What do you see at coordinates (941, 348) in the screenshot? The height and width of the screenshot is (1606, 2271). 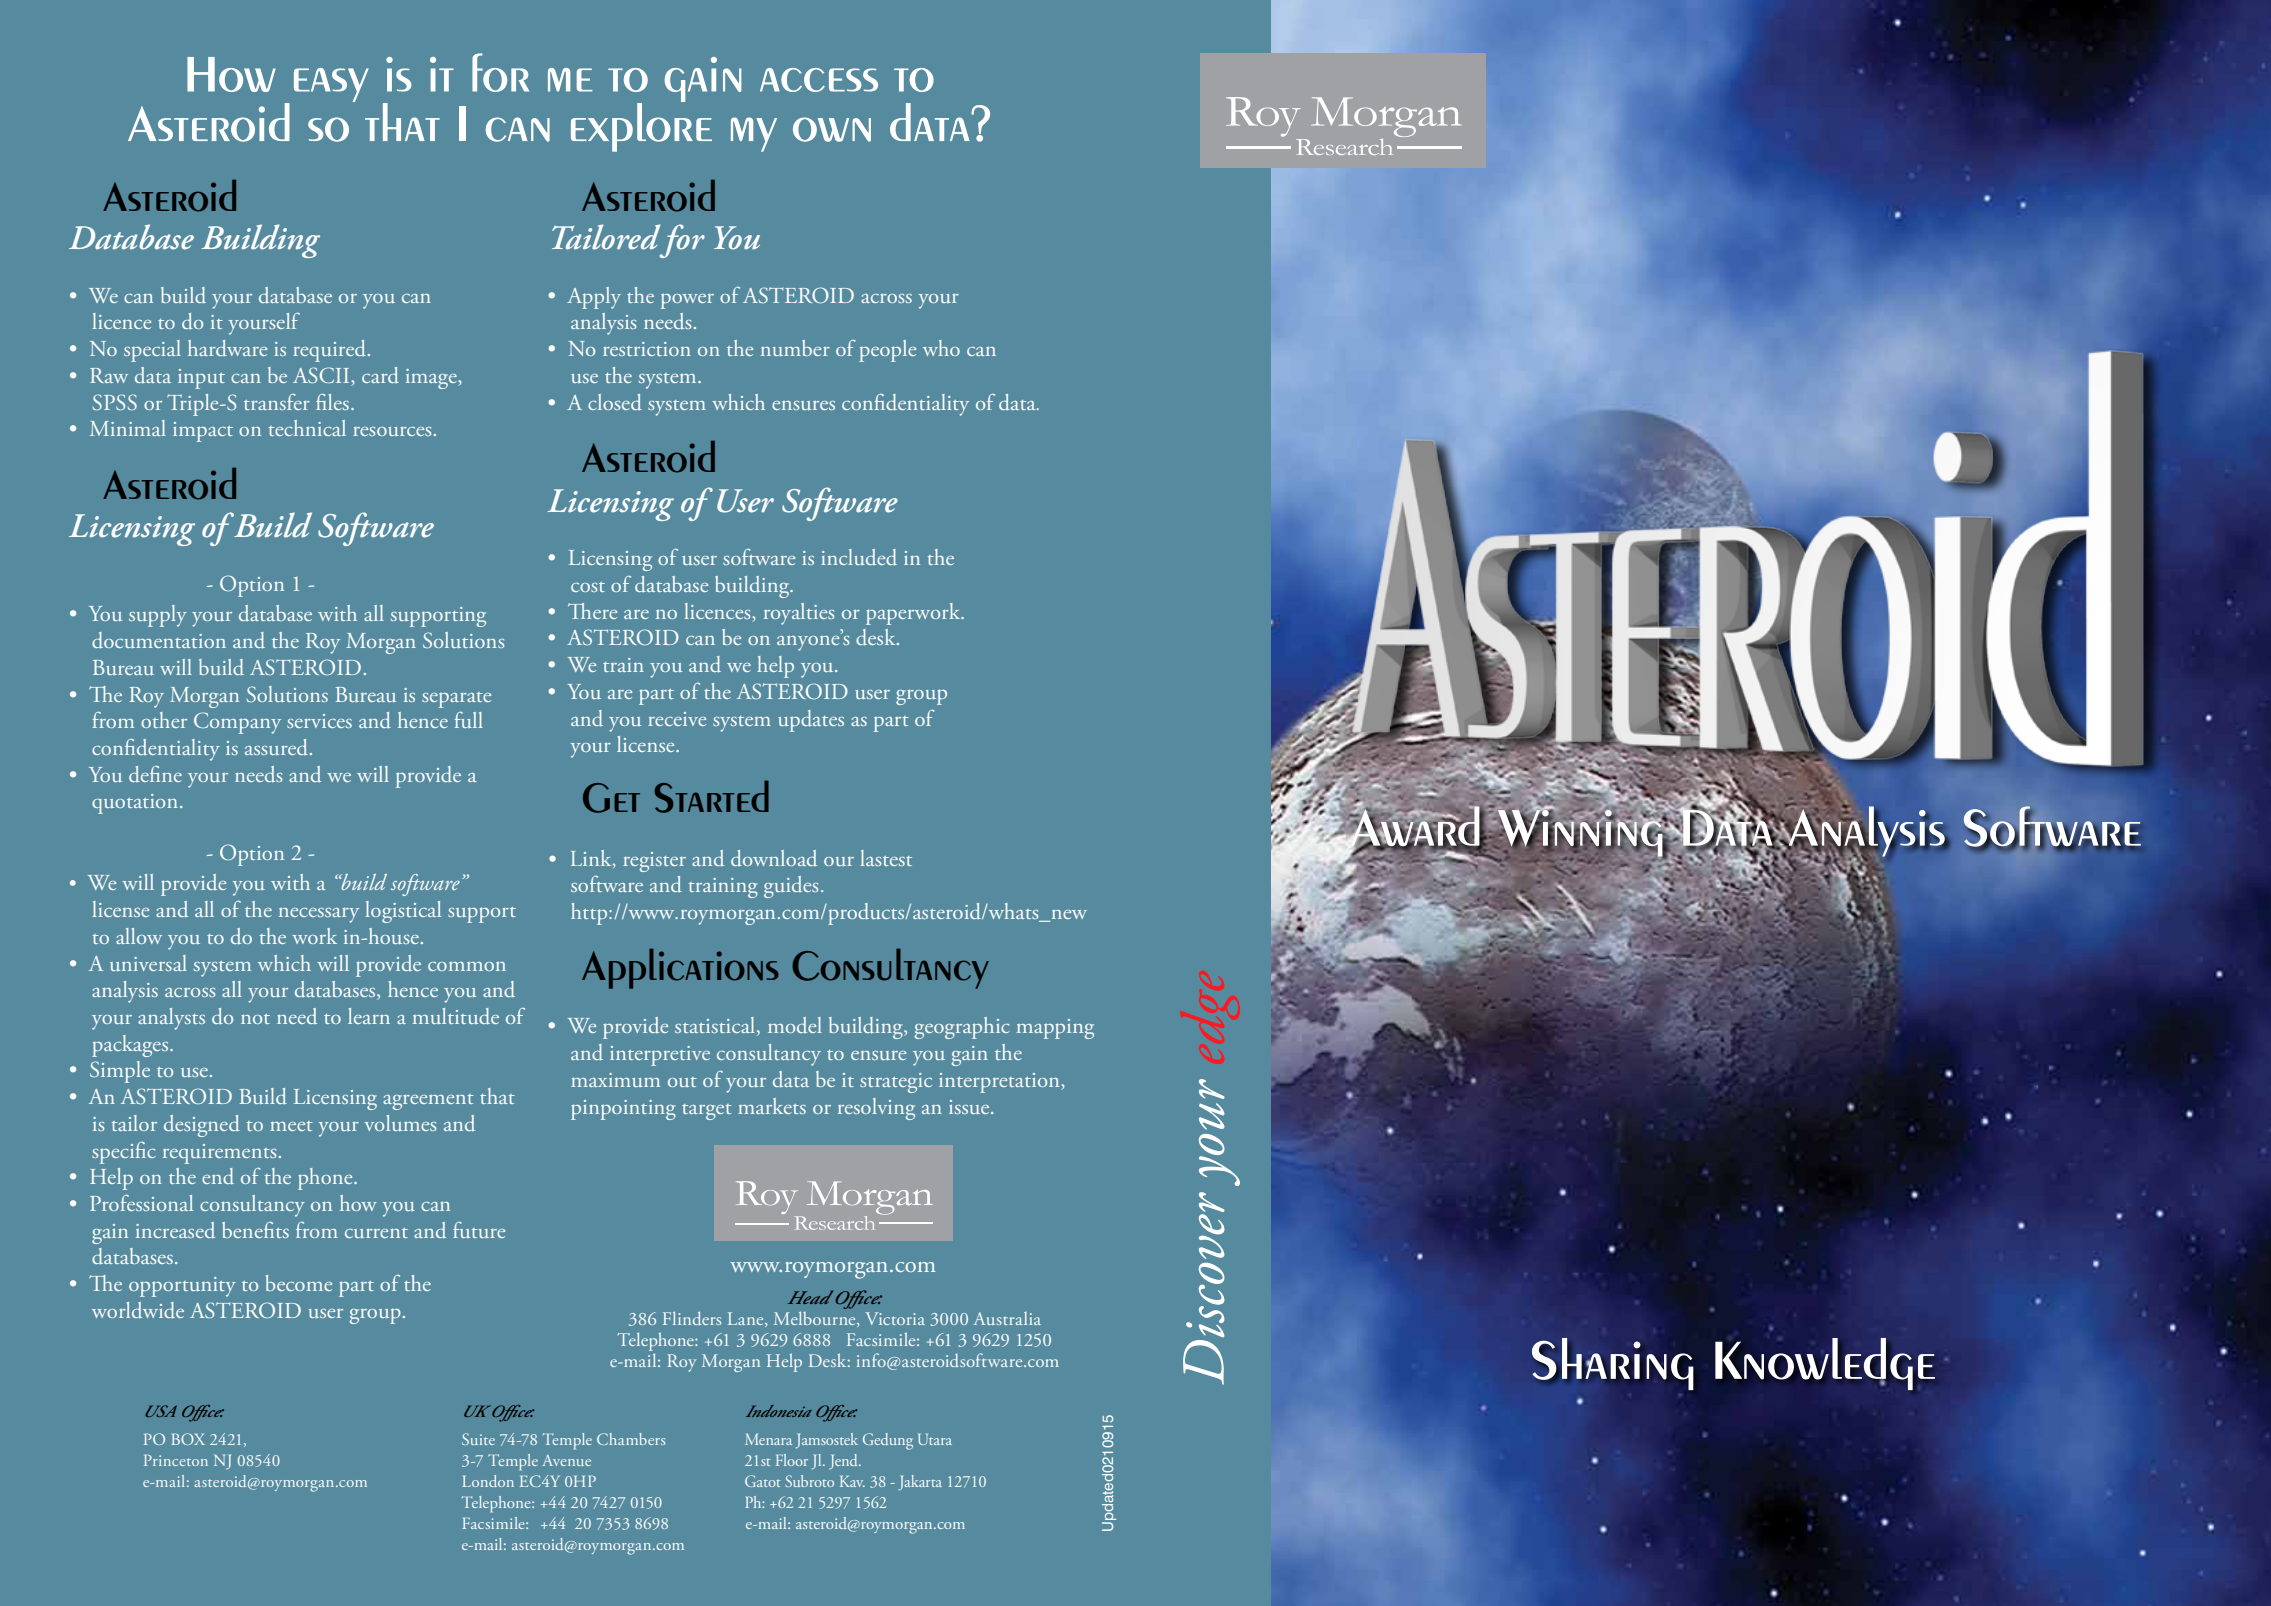 I see `who` at bounding box center [941, 348].
